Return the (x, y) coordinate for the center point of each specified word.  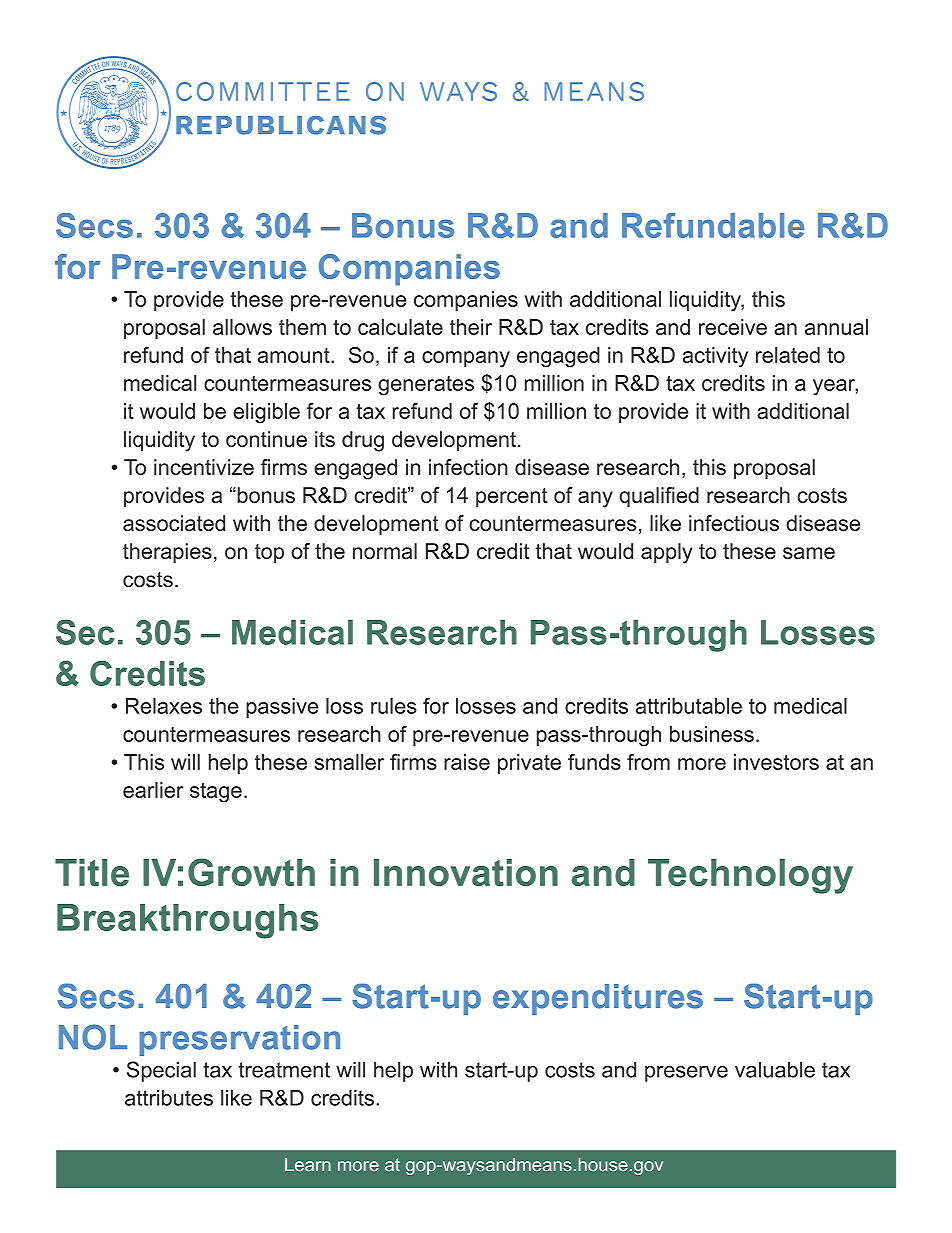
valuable (775, 1069)
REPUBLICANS (281, 125)
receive (733, 327)
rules (394, 706)
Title (92, 872)
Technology (750, 876)
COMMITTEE (263, 91)
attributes (169, 1098)
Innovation (466, 872)
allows (242, 327)
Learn (308, 1165)
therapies (167, 553)
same (809, 553)
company (466, 359)
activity (715, 357)
